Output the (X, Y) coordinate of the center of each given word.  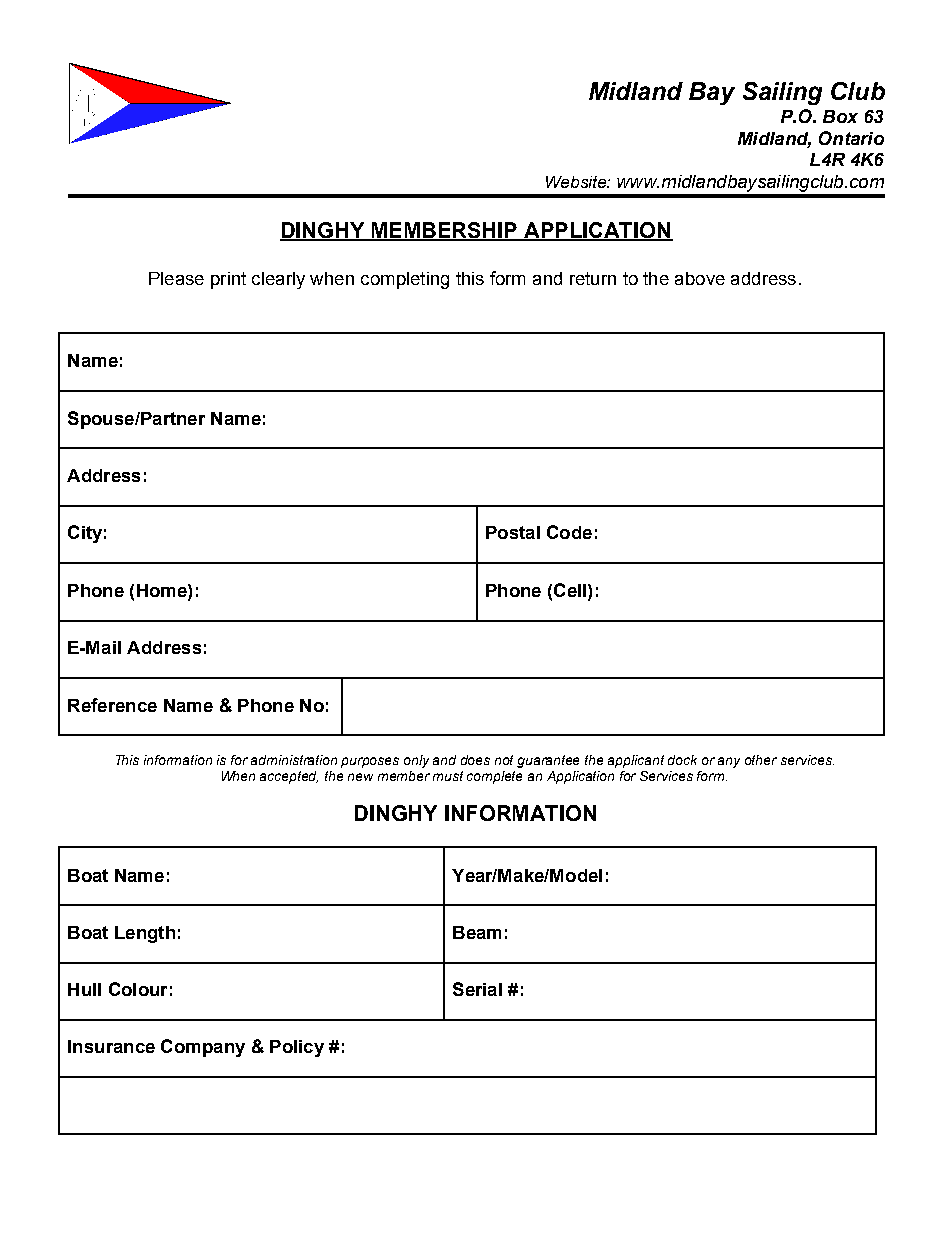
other (761, 760)
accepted (289, 777)
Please (176, 278)
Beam (477, 932)
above (700, 278)
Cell (571, 590)
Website (577, 182)
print (228, 280)
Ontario (851, 138)
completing (405, 280)
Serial (477, 989)
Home (163, 590)
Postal (513, 532)
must (448, 776)
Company (203, 1048)
